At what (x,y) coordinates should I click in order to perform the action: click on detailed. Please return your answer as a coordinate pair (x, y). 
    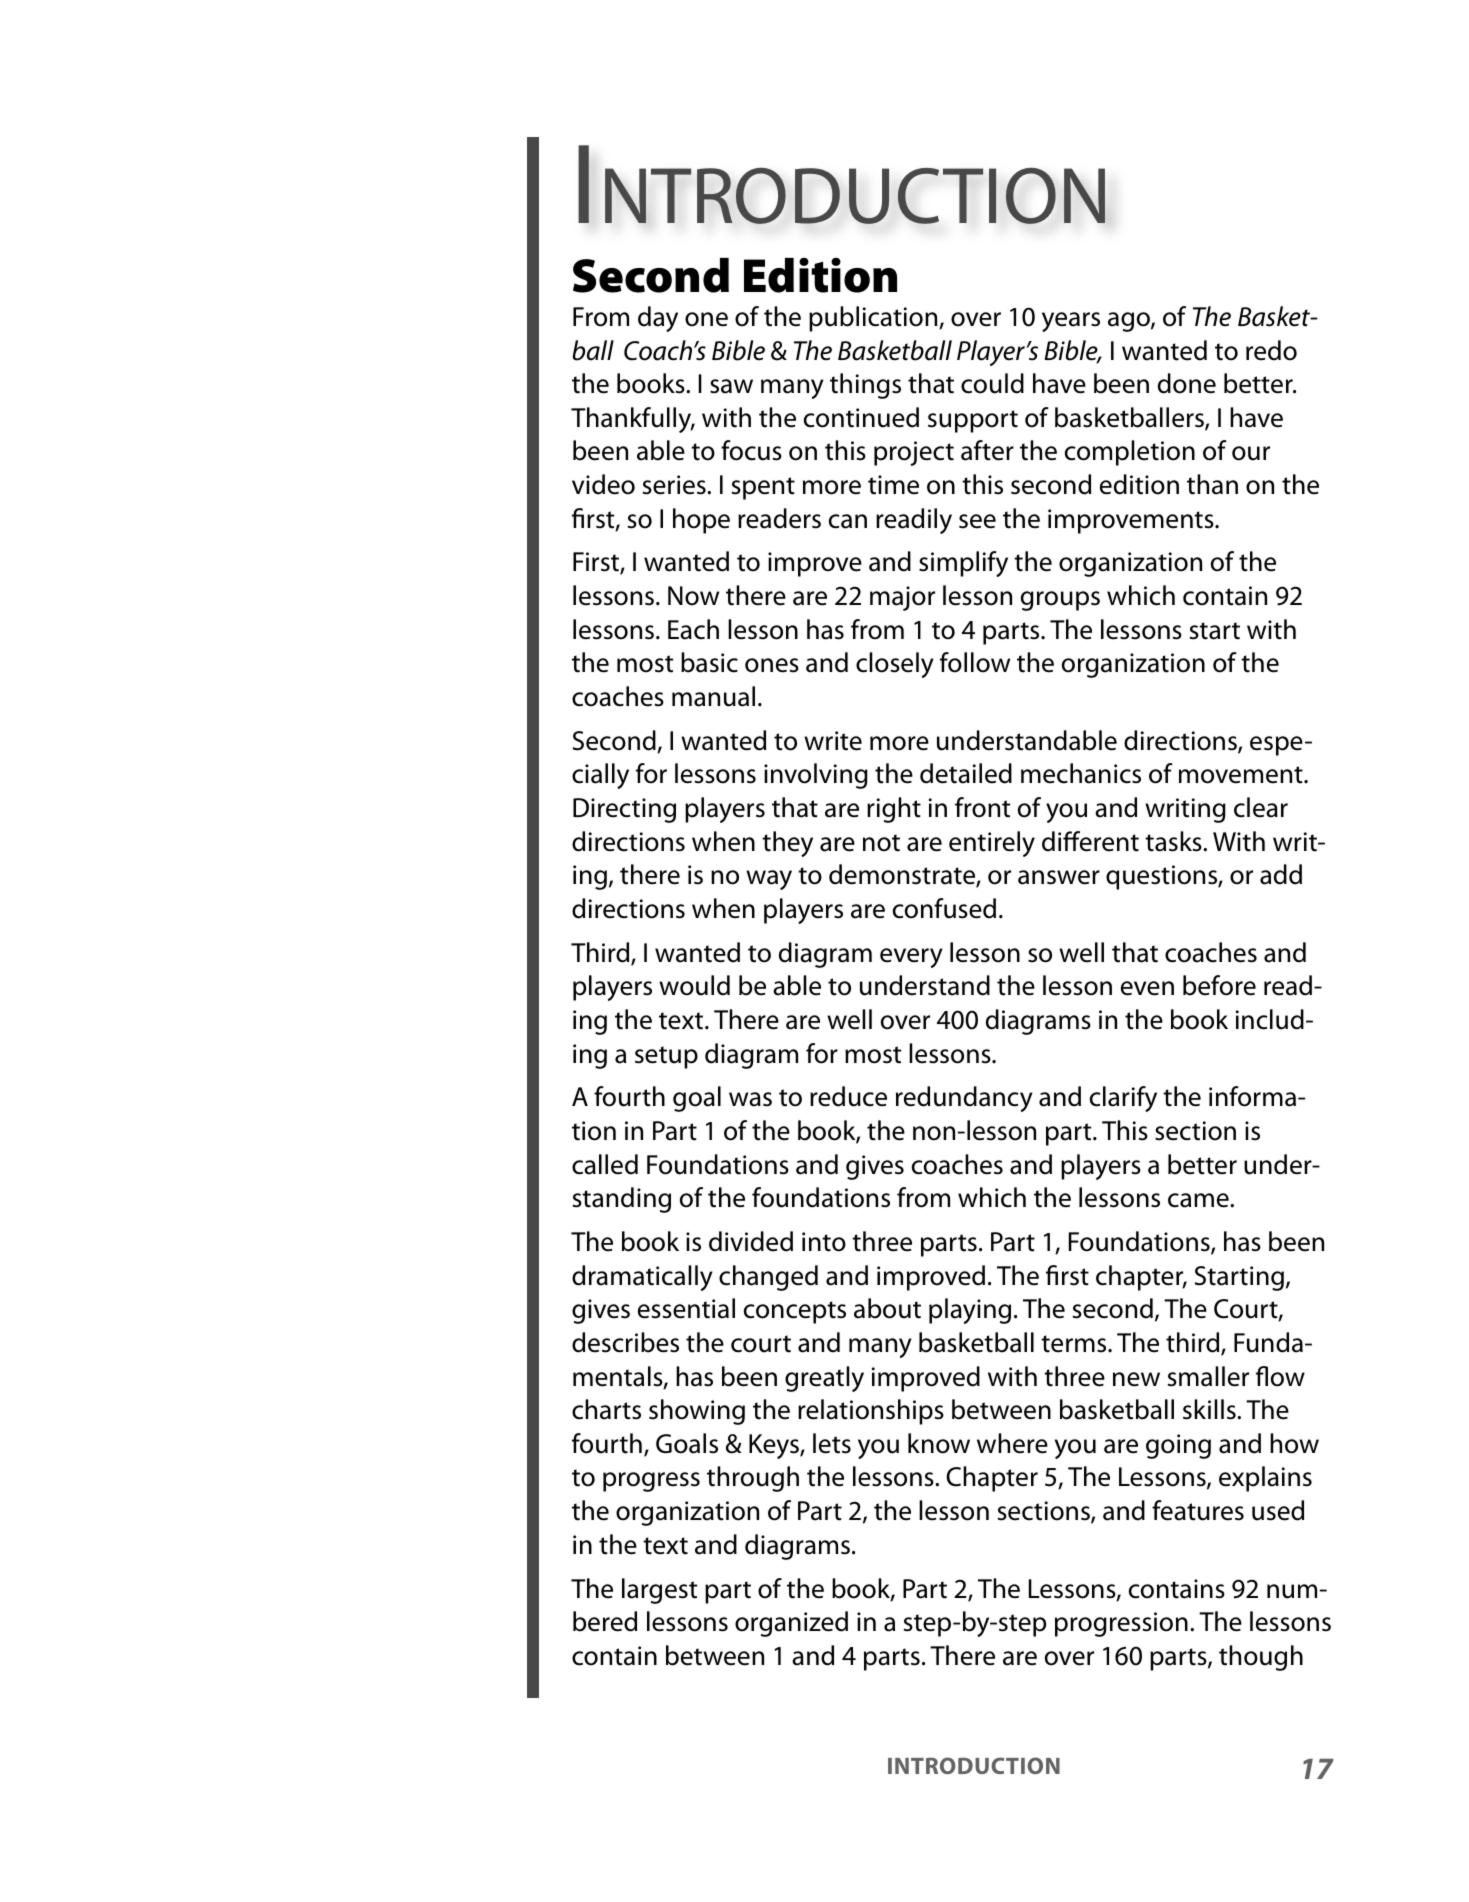
    Looking at the image, I should click on (966, 773).
